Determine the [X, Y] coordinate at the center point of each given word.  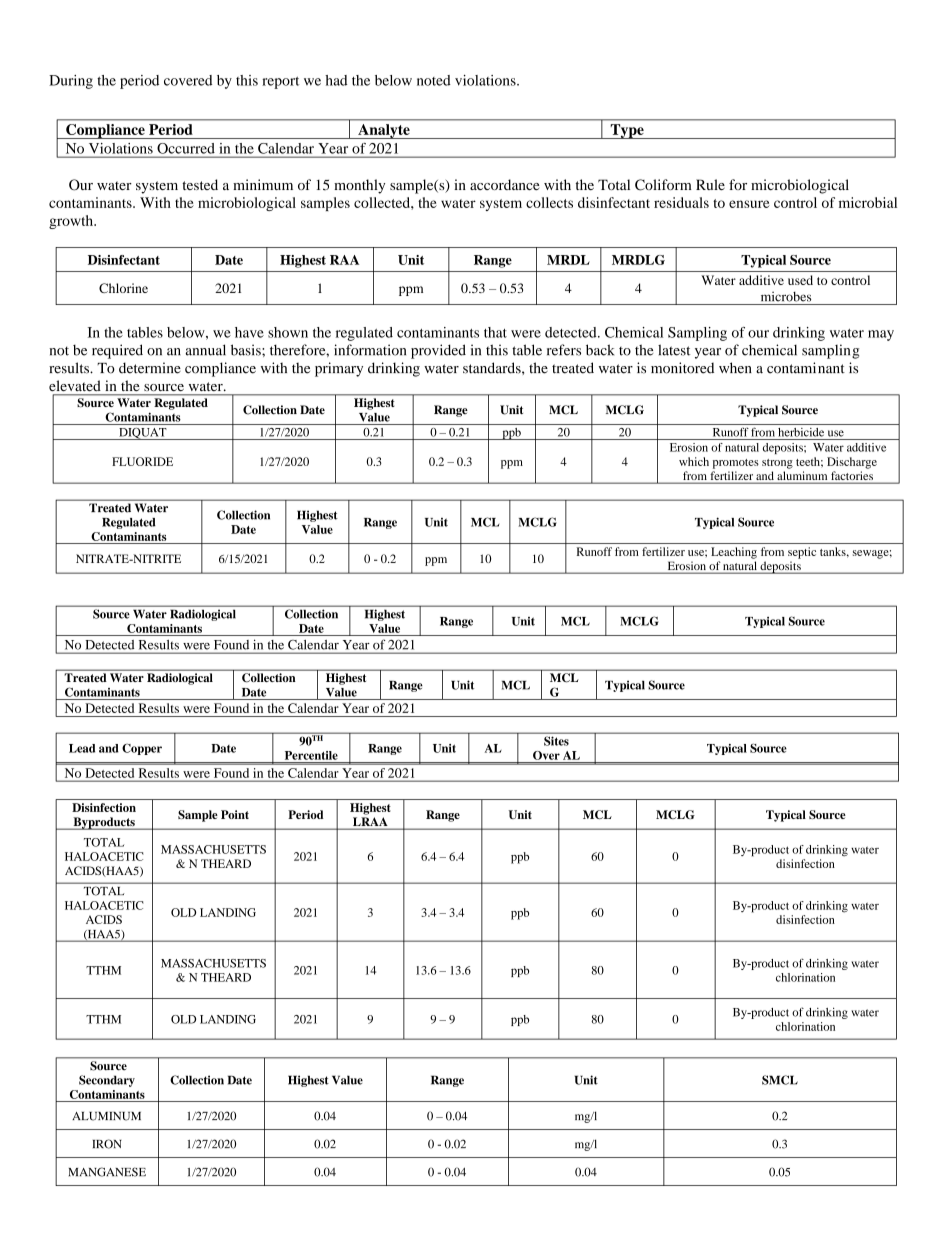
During [71, 82]
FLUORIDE [142, 461]
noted [434, 80]
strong [777, 464]
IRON [107, 1144]
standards [493, 368]
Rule [710, 184]
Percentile [311, 755]
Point [235, 814]
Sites [556, 741]
